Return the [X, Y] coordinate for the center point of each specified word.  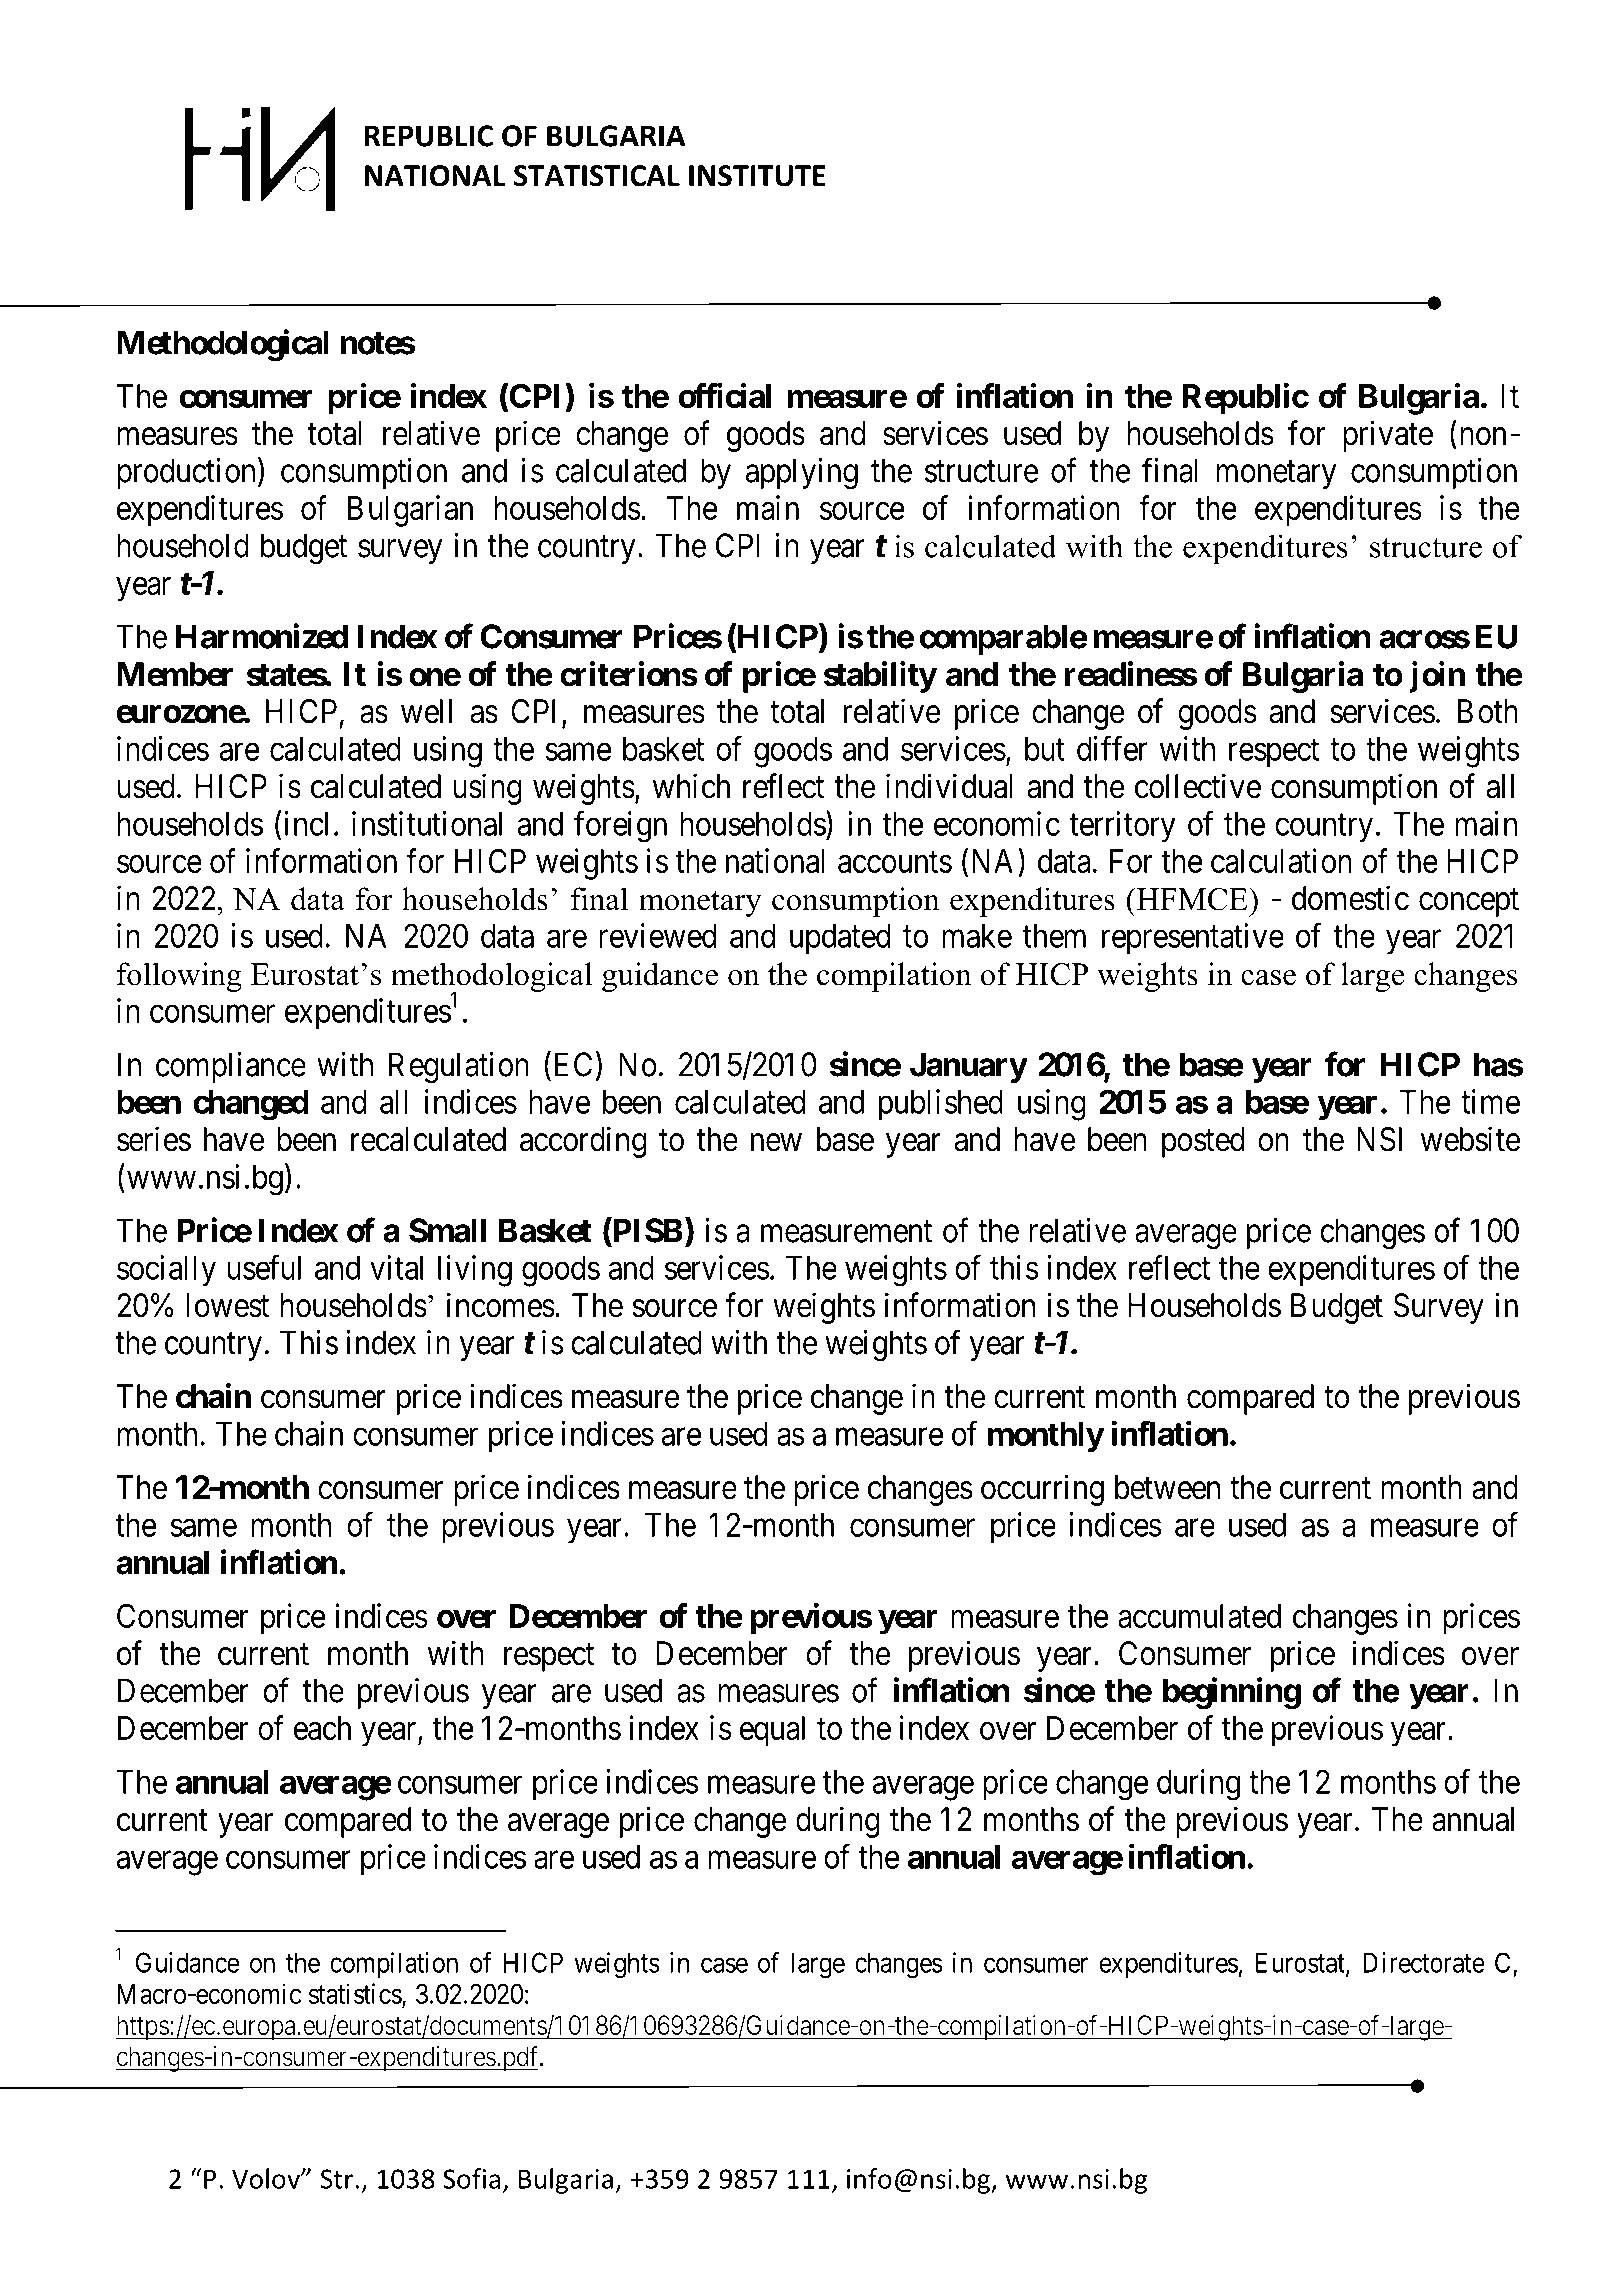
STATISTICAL [597, 176]
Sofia [471, 2178]
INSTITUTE [757, 176]
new [776, 1143]
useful [264, 1267]
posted [1203, 1142]
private [1388, 436]
